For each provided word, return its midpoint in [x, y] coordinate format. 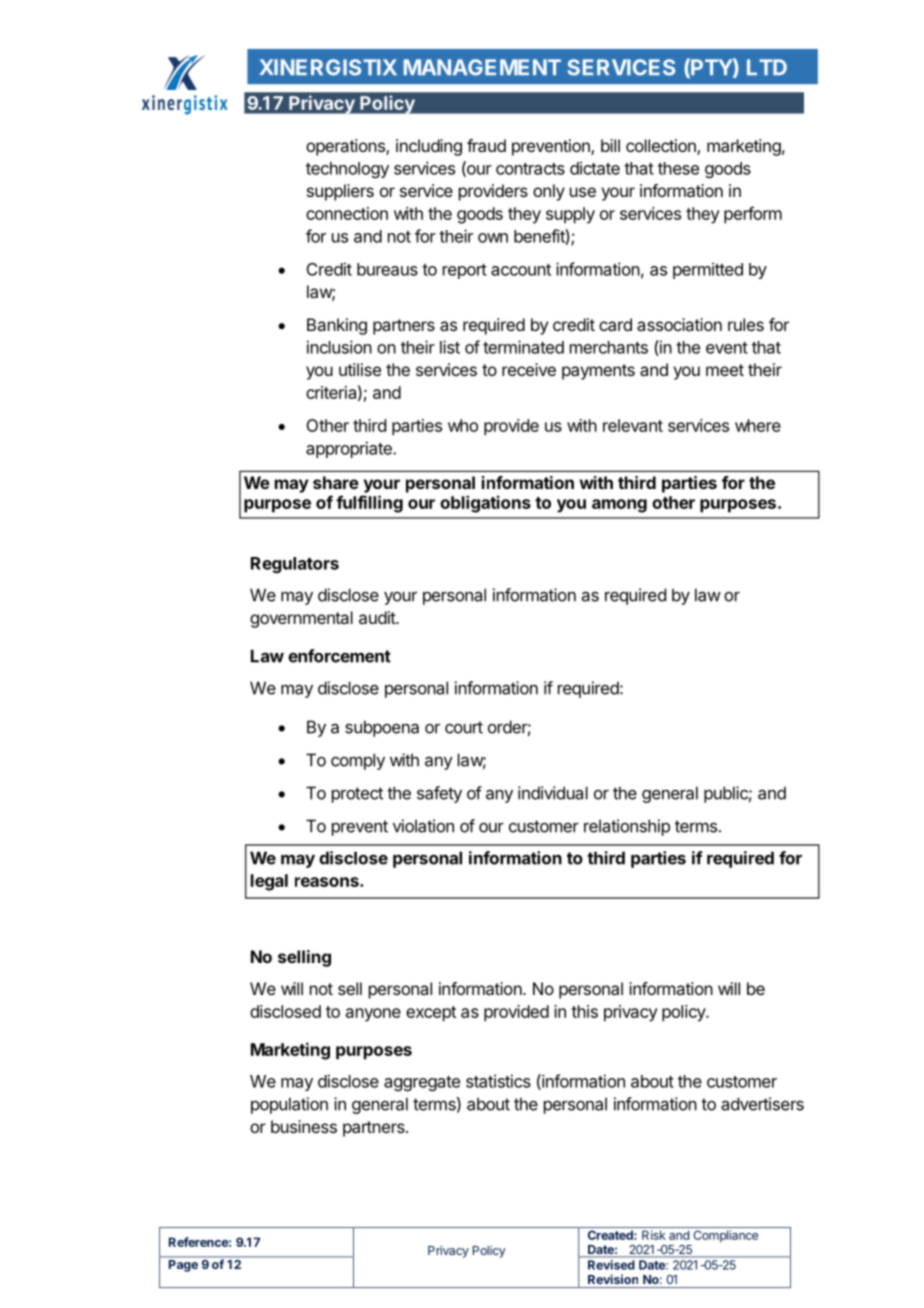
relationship [627, 827]
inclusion [339, 347]
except [431, 1014]
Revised [611, 1265]
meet [725, 370]
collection [662, 147]
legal [269, 882]
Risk [654, 1235]
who [463, 425]
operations [346, 147]
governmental [301, 619]
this [584, 1011]
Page [183, 1266]
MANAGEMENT [482, 67]
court [464, 727]
